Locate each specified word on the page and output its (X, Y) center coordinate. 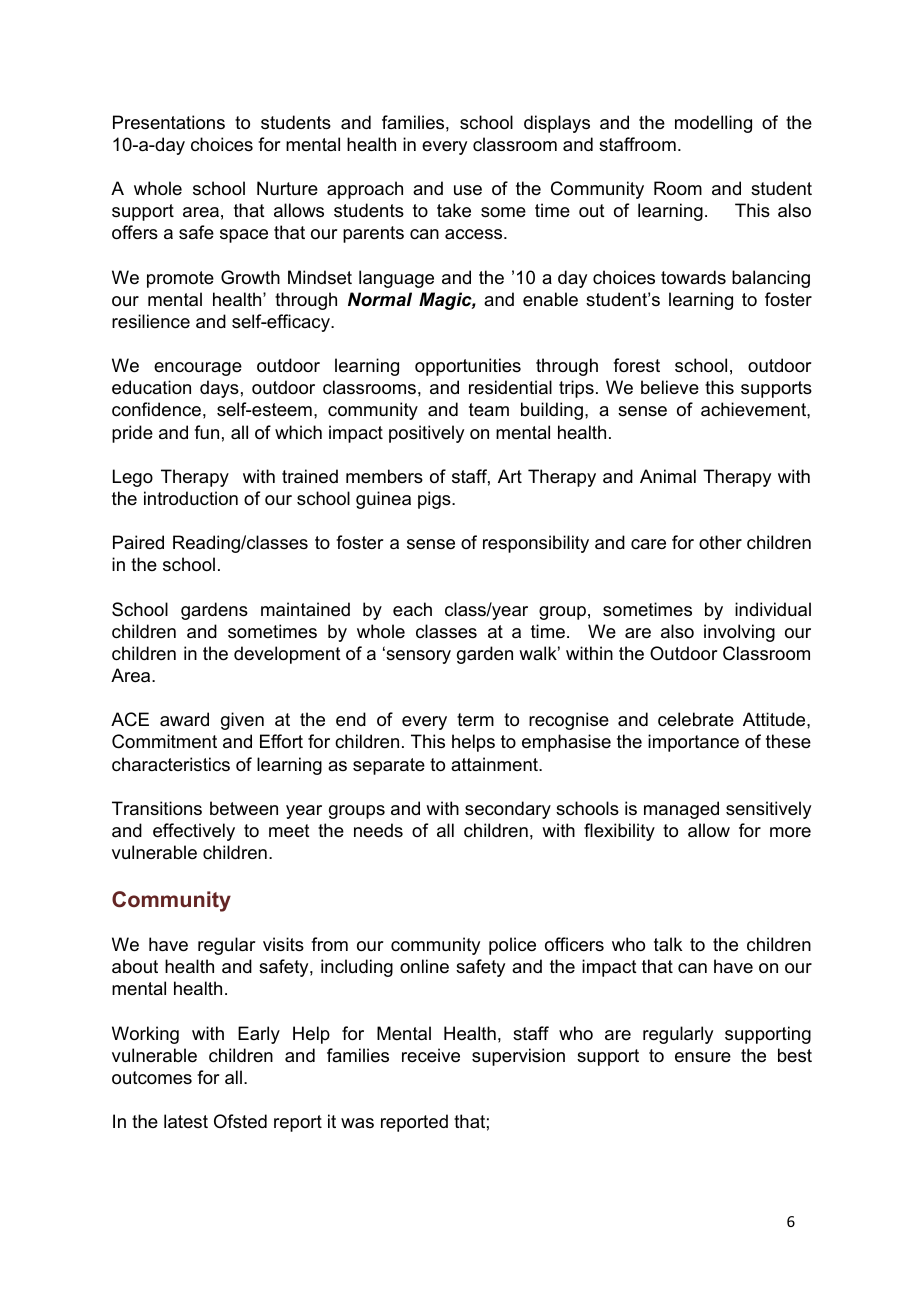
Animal (668, 476)
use (468, 190)
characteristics (171, 764)
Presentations (169, 122)
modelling (713, 124)
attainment (495, 764)
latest (186, 1121)
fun (206, 432)
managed (681, 810)
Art (510, 476)
